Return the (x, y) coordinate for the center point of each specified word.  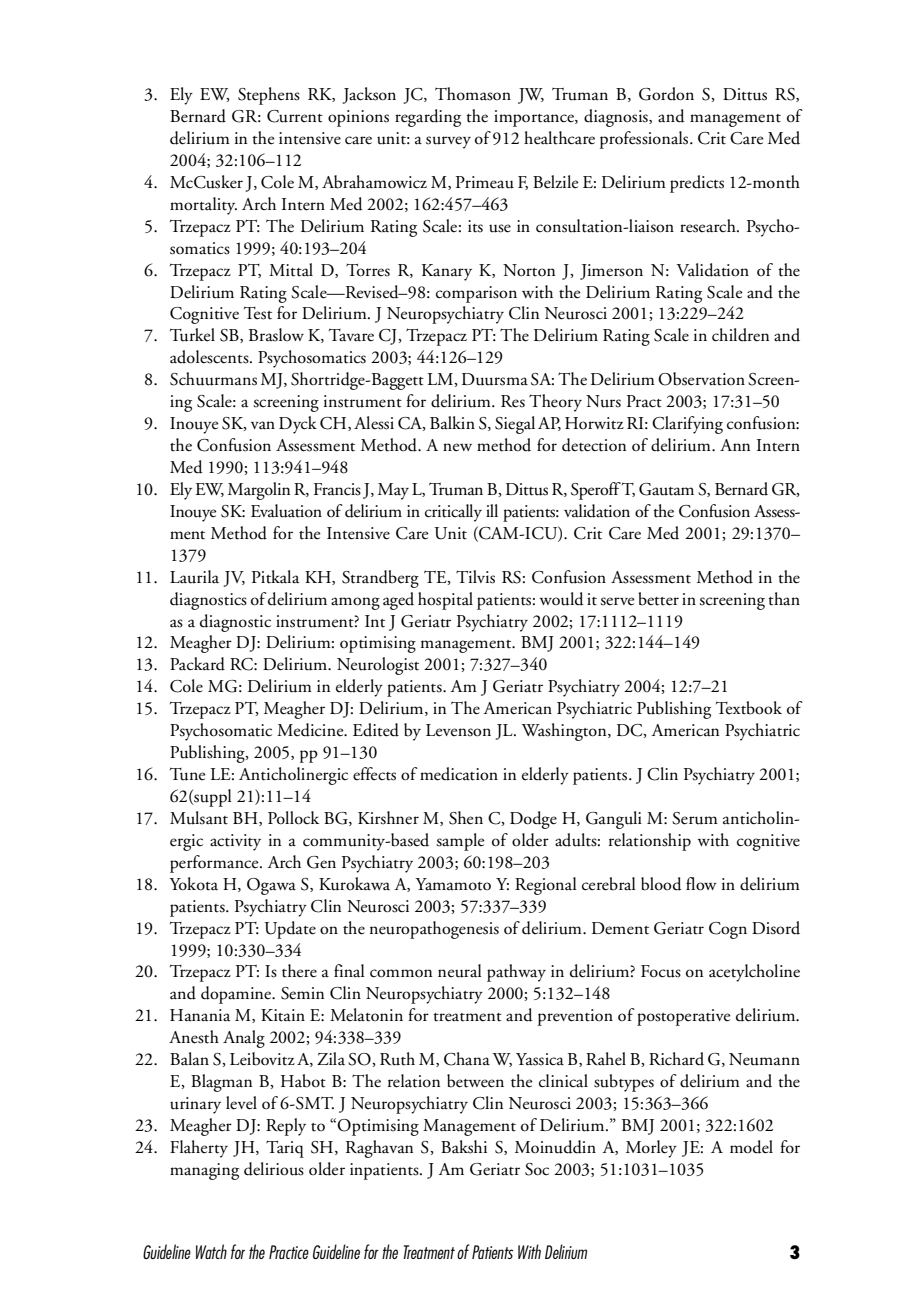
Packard (197, 664)
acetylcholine (754, 973)
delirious (274, 1169)
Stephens (269, 96)
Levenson (458, 730)
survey (448, 142)
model (751, 1147)
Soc (537, 1169)
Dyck (298, 425)
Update (290, 930)
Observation (701, 379)
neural (460, 971)
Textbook (749, 708)
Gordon (666, 94)
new (457, 447)
